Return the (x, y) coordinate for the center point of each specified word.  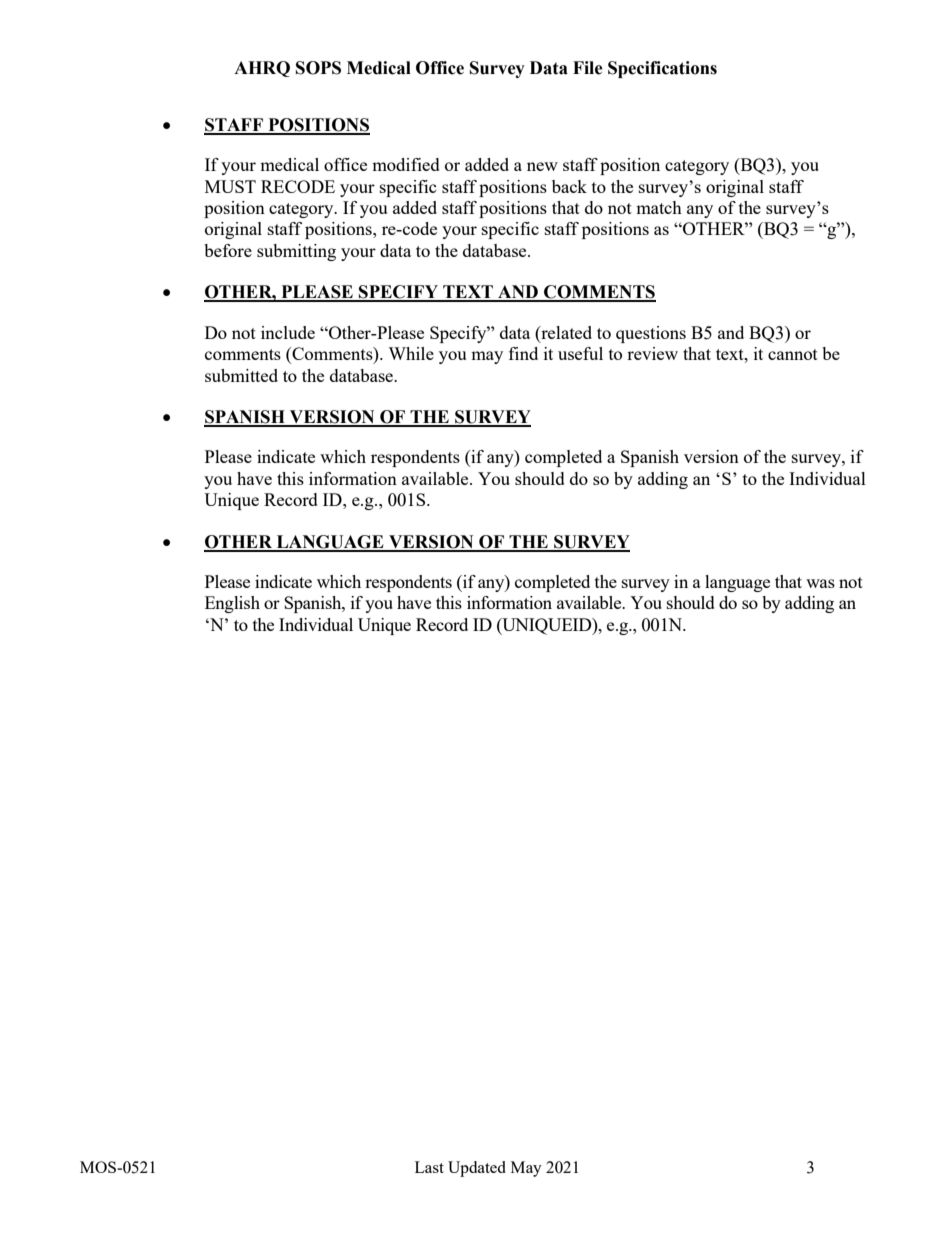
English (232, 604)
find (523, 353)
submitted (241, 375)
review (652, 353)
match (659, 207)
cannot (793, 354)
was (820, 583)
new (542, 166)
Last (429, 1167)
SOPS (318, 68)
